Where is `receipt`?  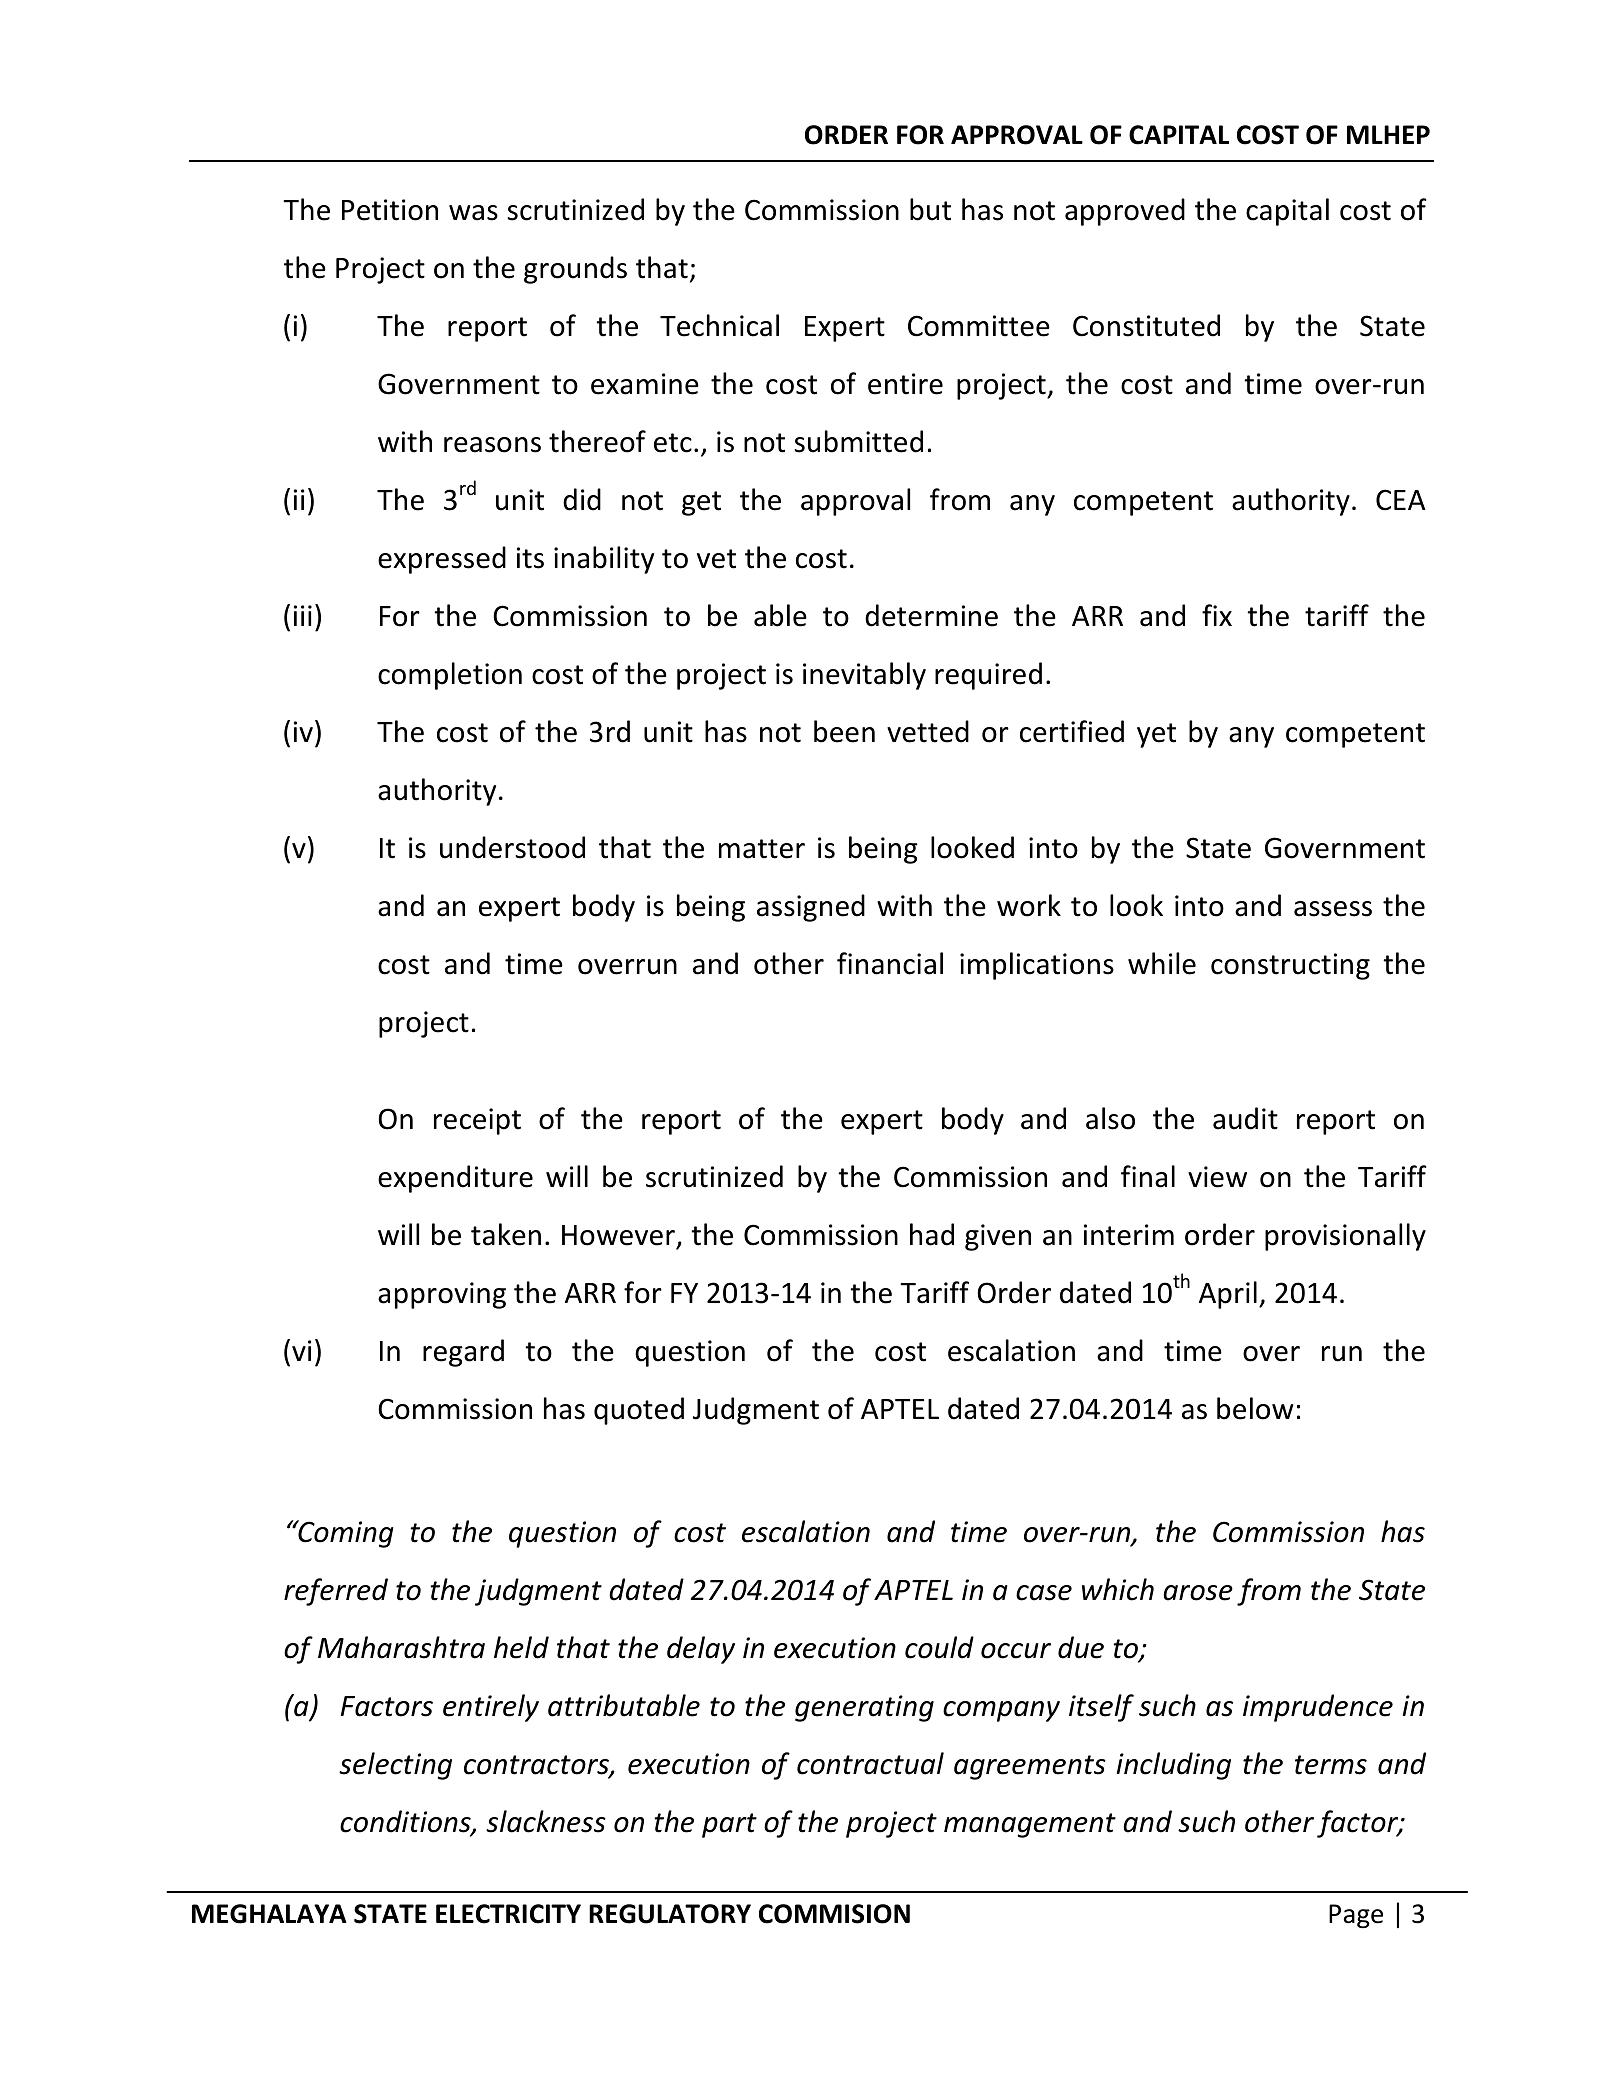
receipt is located at coordinates (477, 1121).
